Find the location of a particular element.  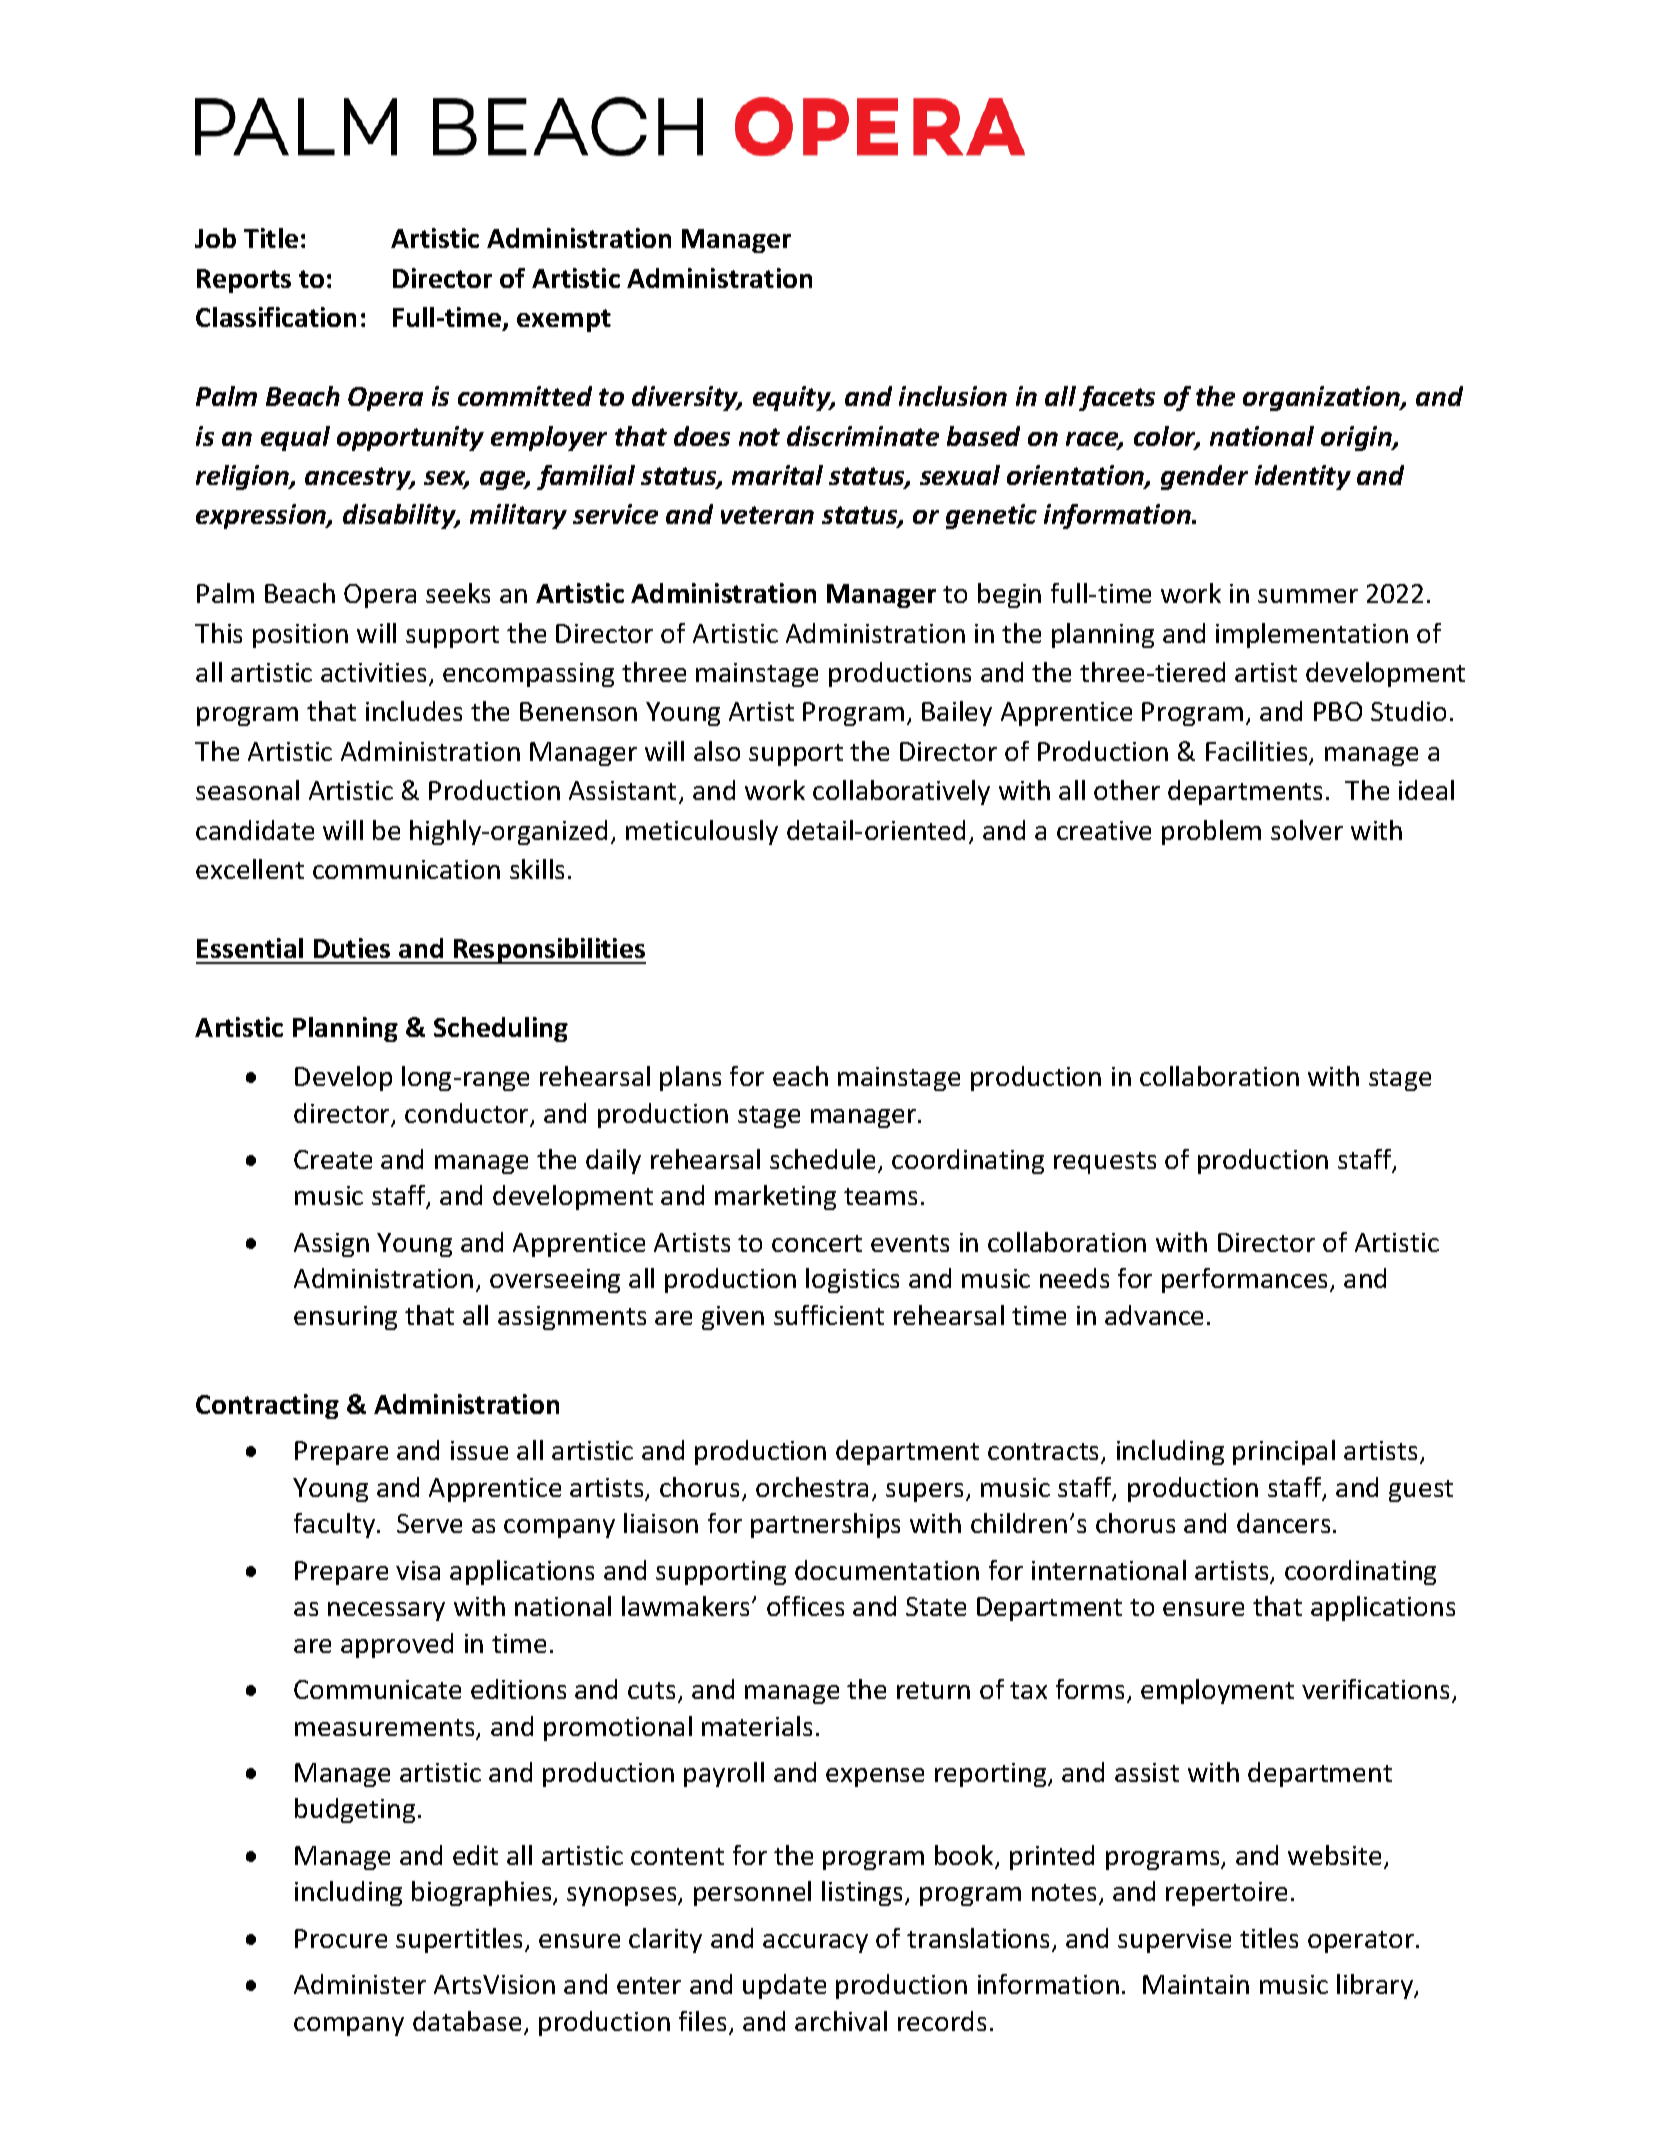

sufficient is located at coordinates (829, 1315).
